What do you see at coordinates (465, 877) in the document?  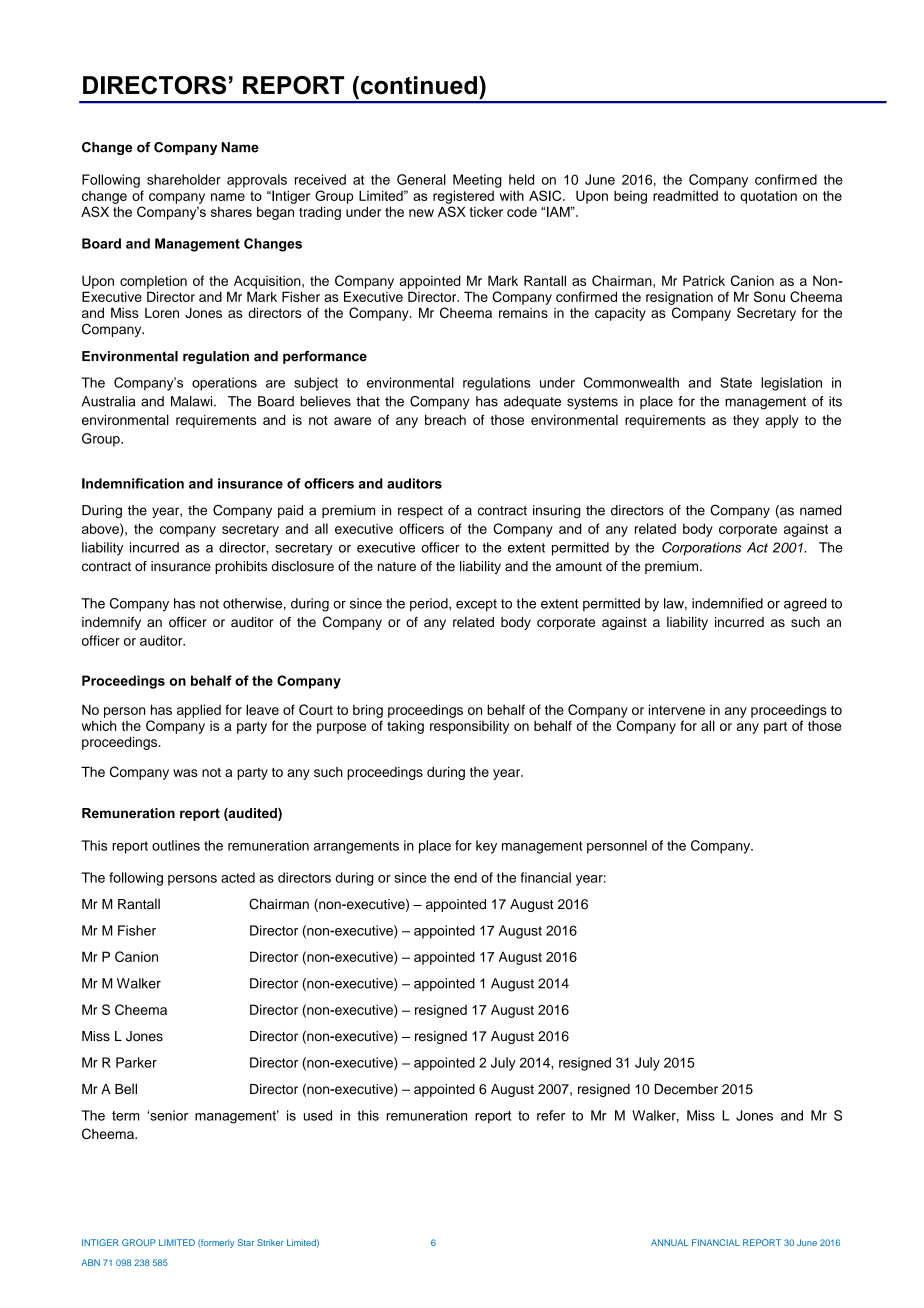 I see `end` at bounding box center [465, 877].
